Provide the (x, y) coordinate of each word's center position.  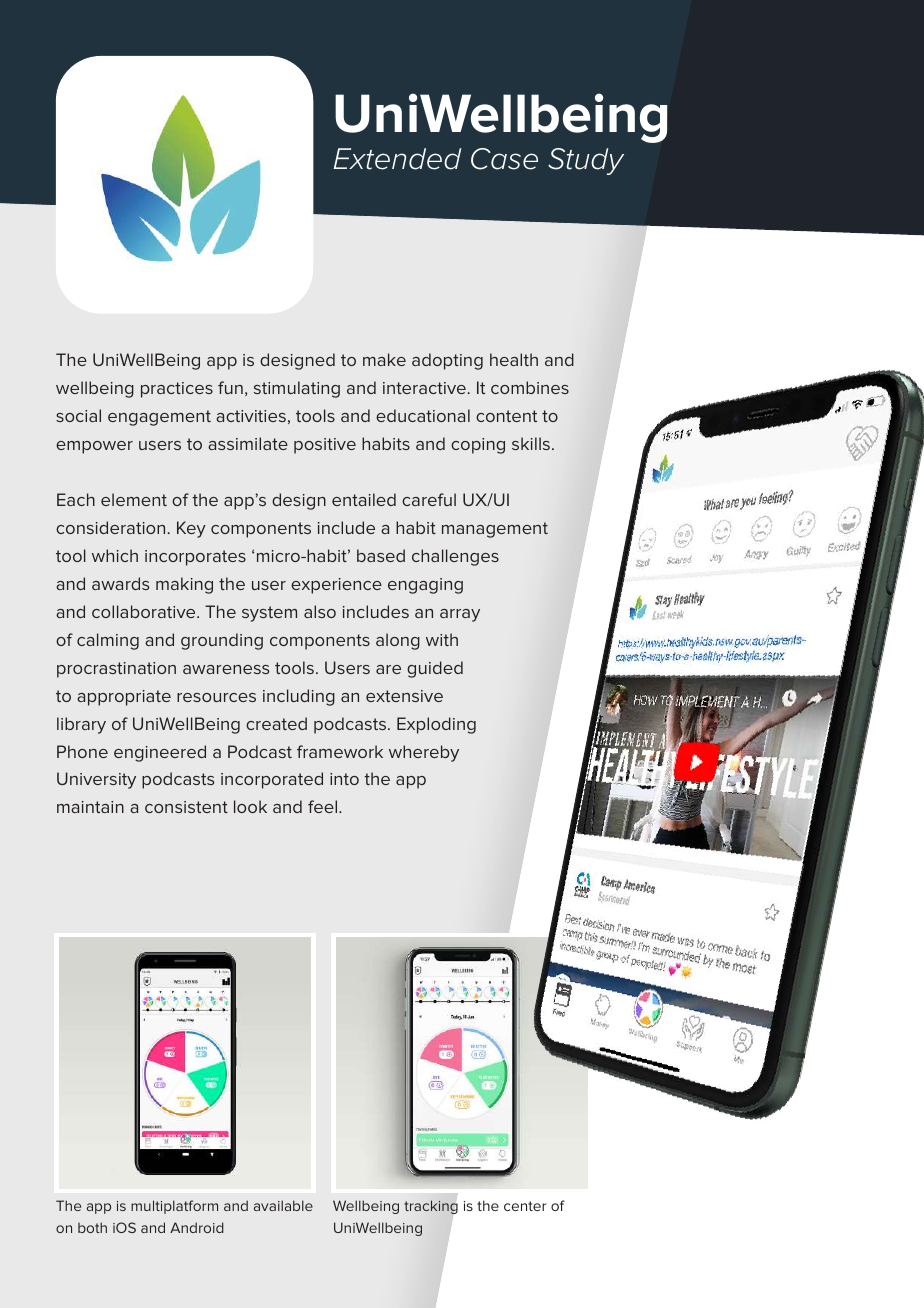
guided (435, 669)
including (299, 697)
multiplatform (174, 1207)
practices (177, 390)
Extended (397, 159)
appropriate (124, 698)
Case (504, 159)
